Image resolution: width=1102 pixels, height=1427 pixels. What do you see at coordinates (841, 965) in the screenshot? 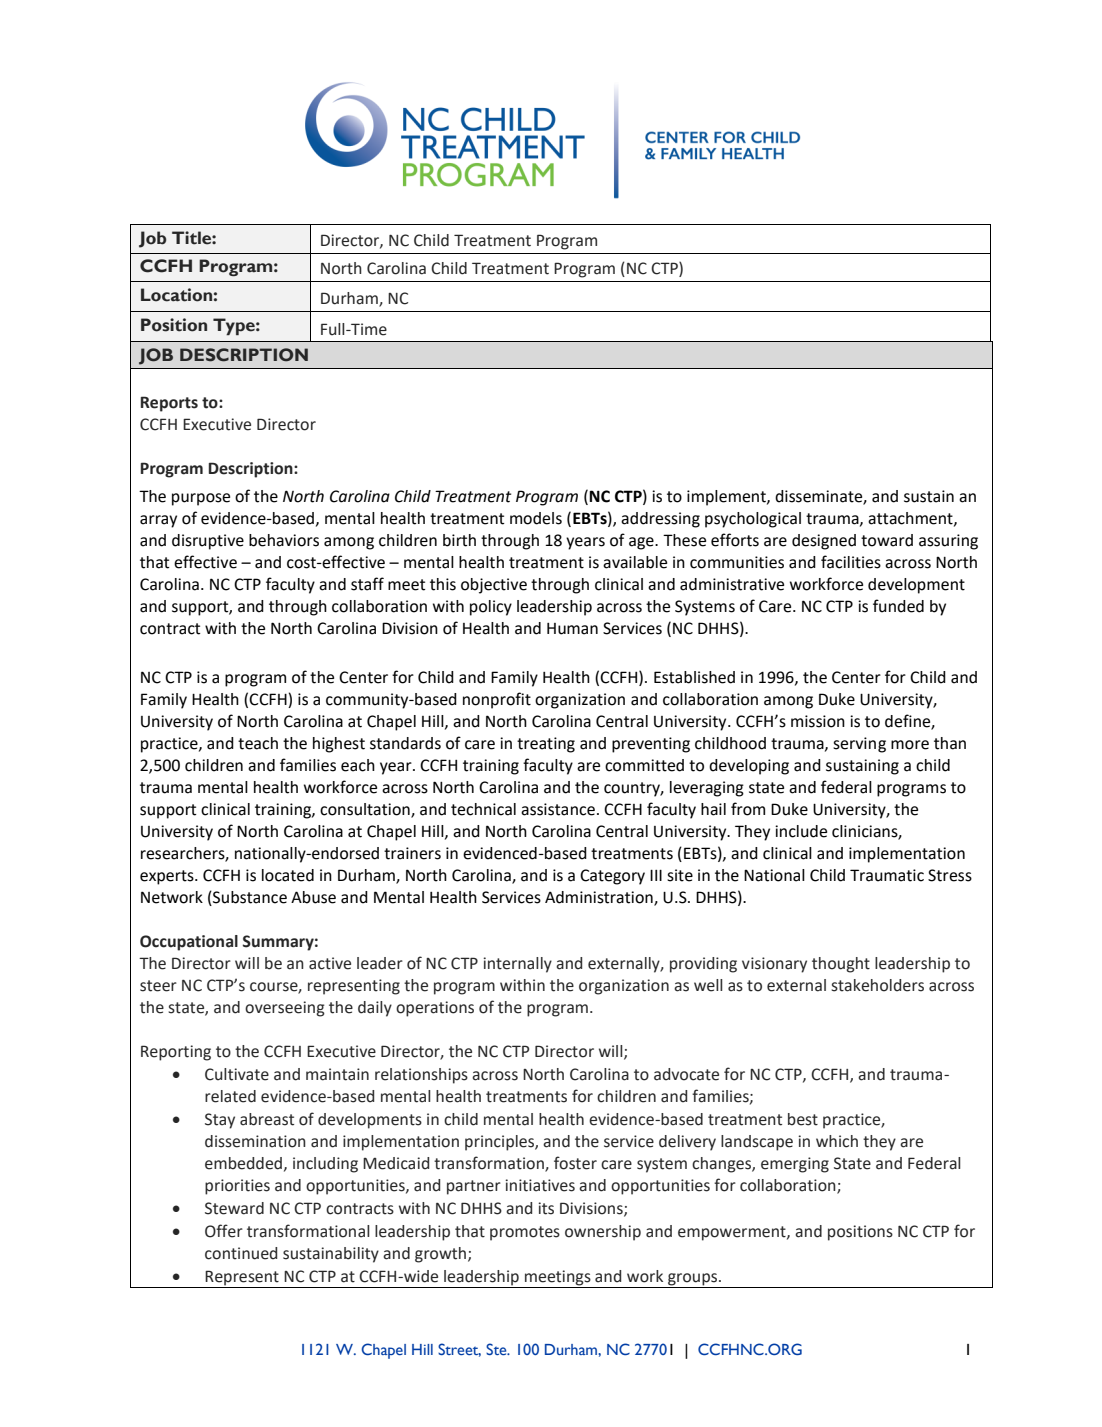
I see `thought` at bounding box center [841, 965].
